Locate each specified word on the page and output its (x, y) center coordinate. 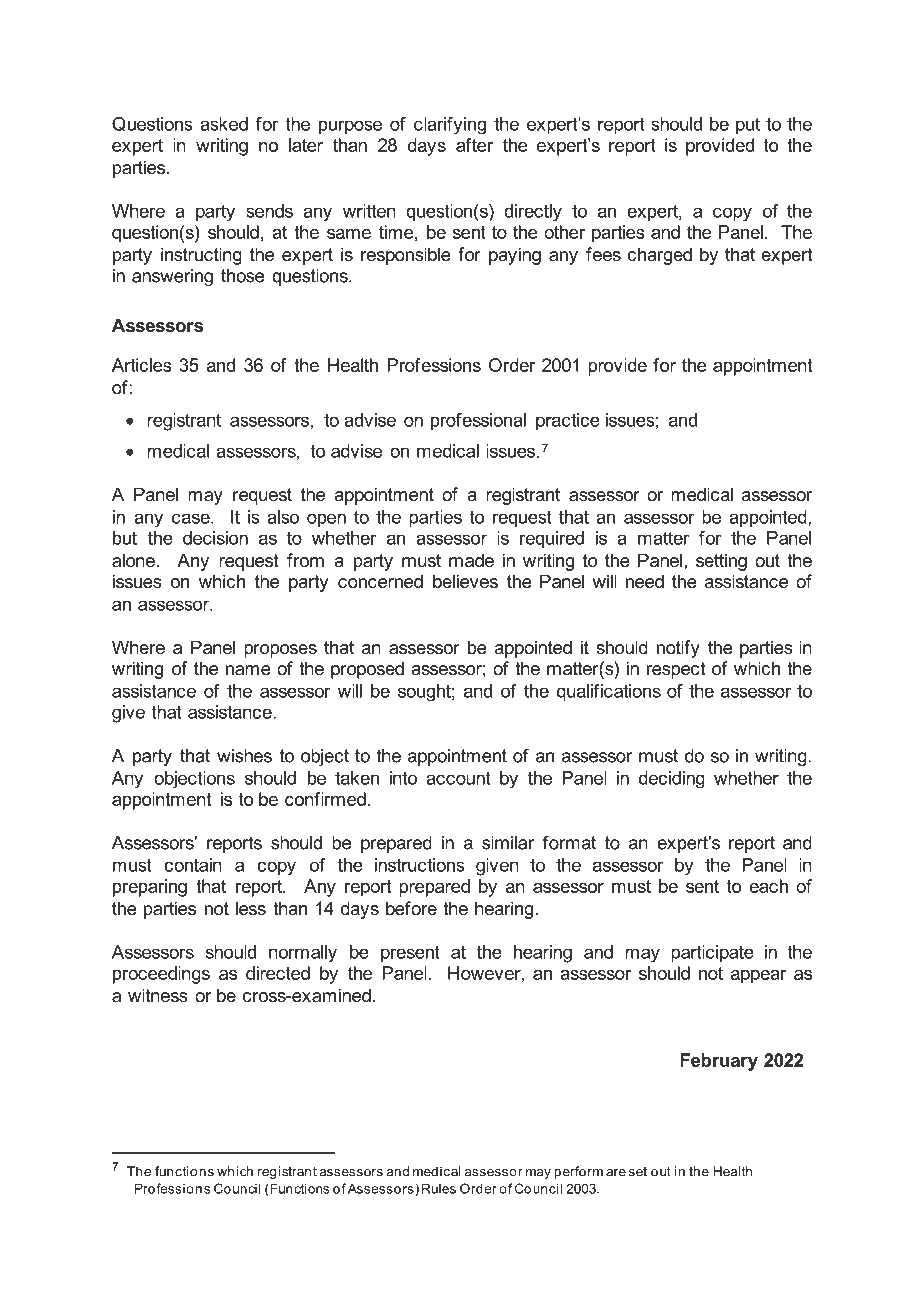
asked (224, 124)
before (411, 908)
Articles (142, 365)
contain (193, 865)
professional (478, 422)
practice (568, 422)
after (474, 145)
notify (678, 649)
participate (712, 954)
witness (158, 995)
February (719, 1062)
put (748, 126)
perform (578, 1172)
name (248, 670)
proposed (367, 670)
